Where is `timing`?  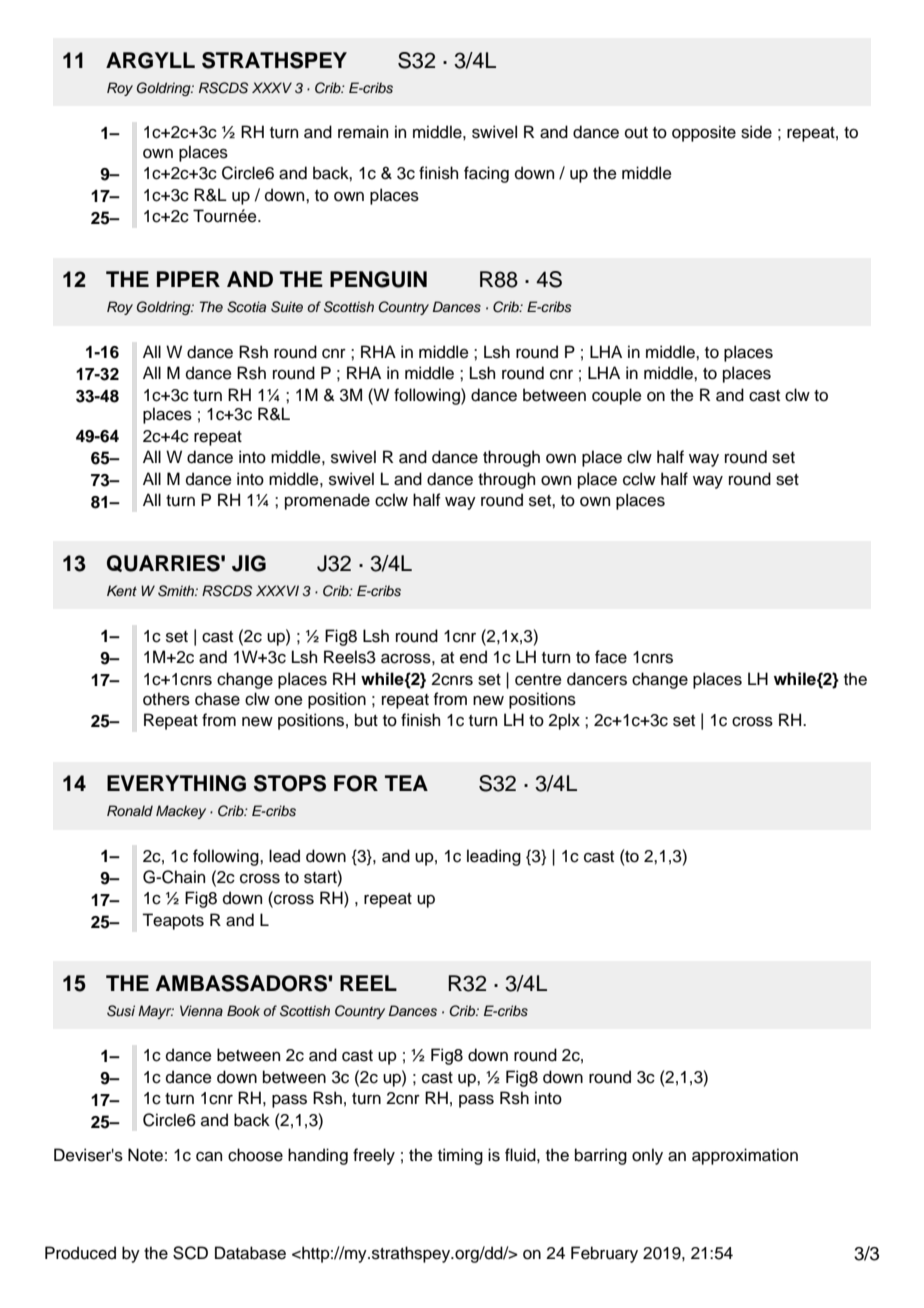 timing is located at coordinates (460, 1156).
